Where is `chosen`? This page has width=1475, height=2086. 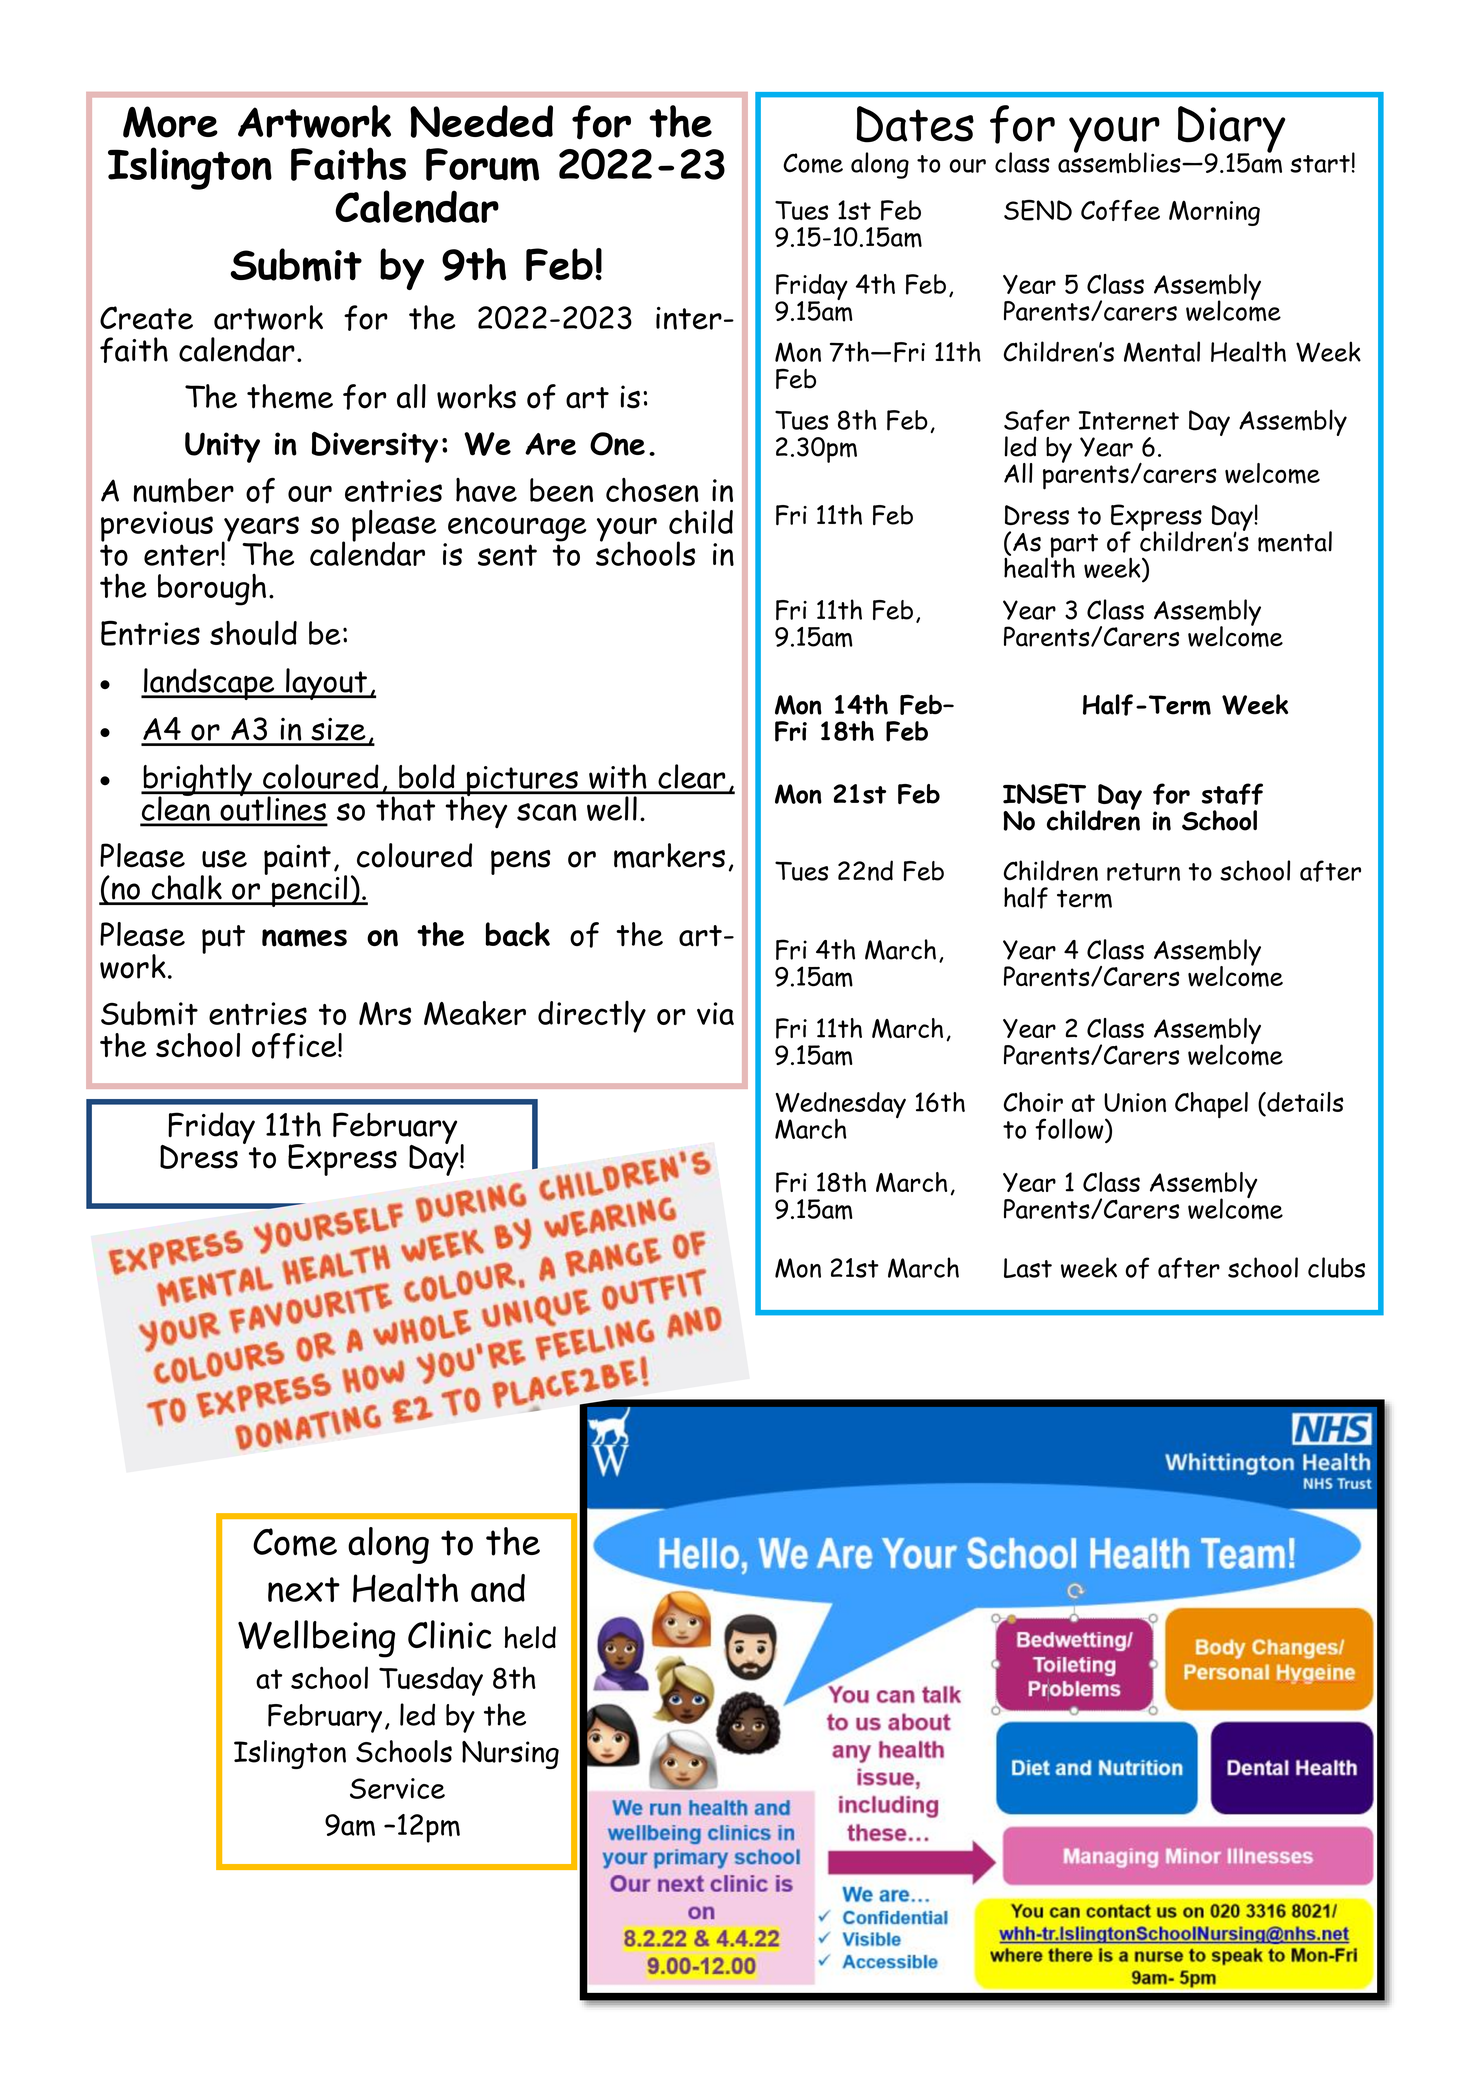 chosen is located at coordinates (652, 490).
